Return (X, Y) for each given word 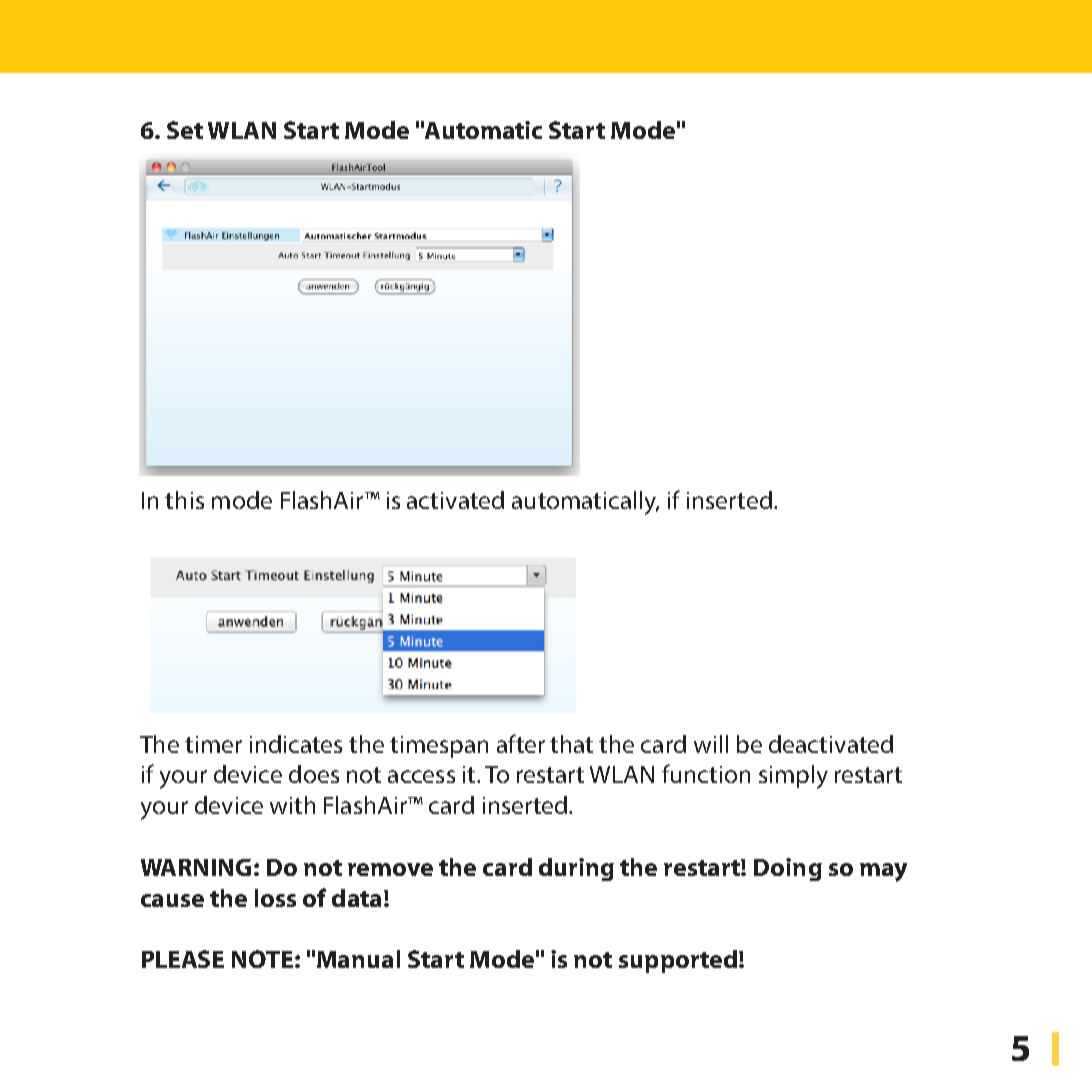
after (521, 743)
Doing (788, 869)
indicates (296, 744)
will (711, 744)
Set (185, 130)
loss (275, 898)
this (184, 500)
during (576, 869)
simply (793, 777)
